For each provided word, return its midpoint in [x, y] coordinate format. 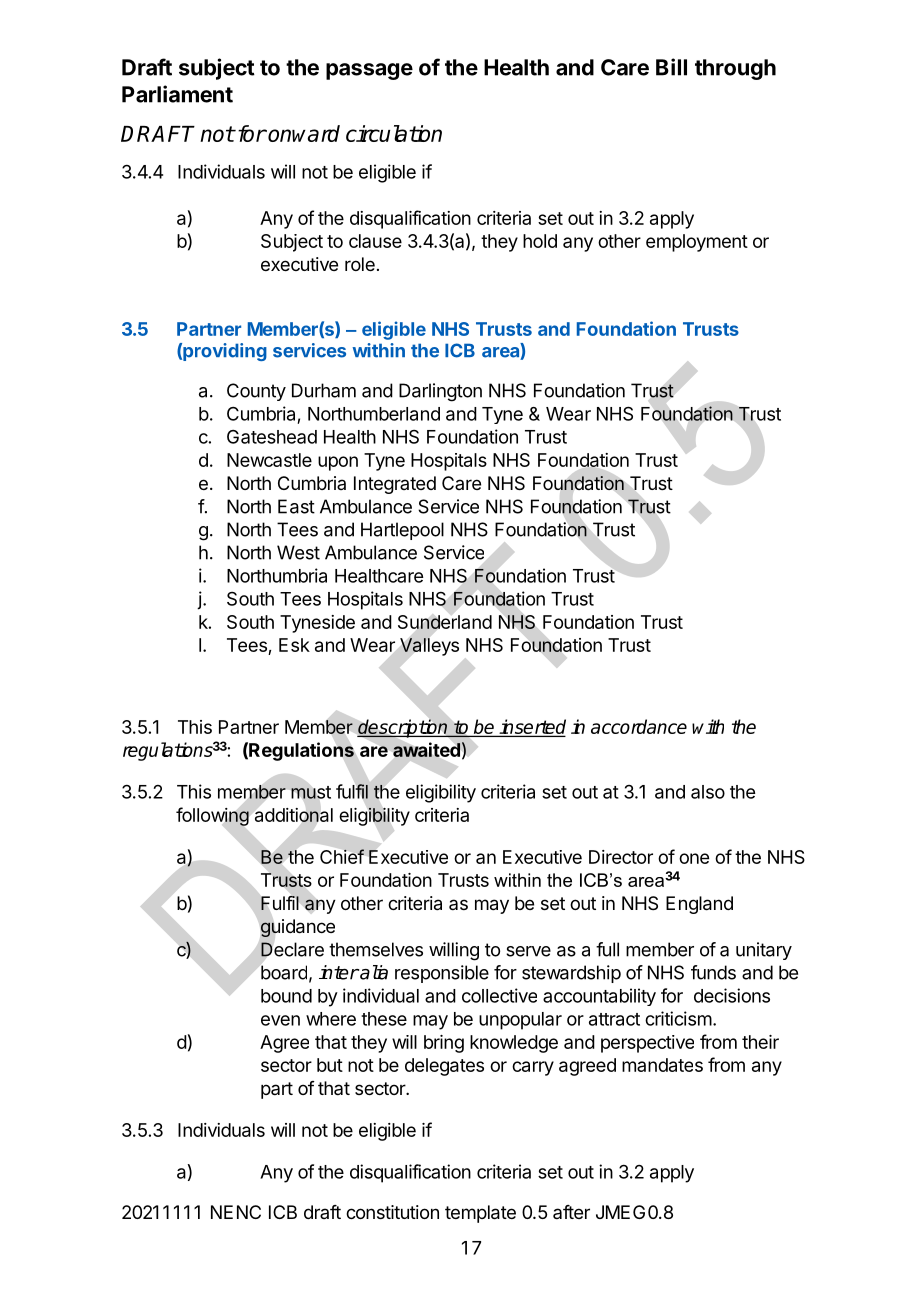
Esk [294, 645]
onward [304, 133]
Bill [671, 67]
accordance [639, 726]
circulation [394, 133]
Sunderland [445, 622]
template [480, 1214]
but [330, 1065]
